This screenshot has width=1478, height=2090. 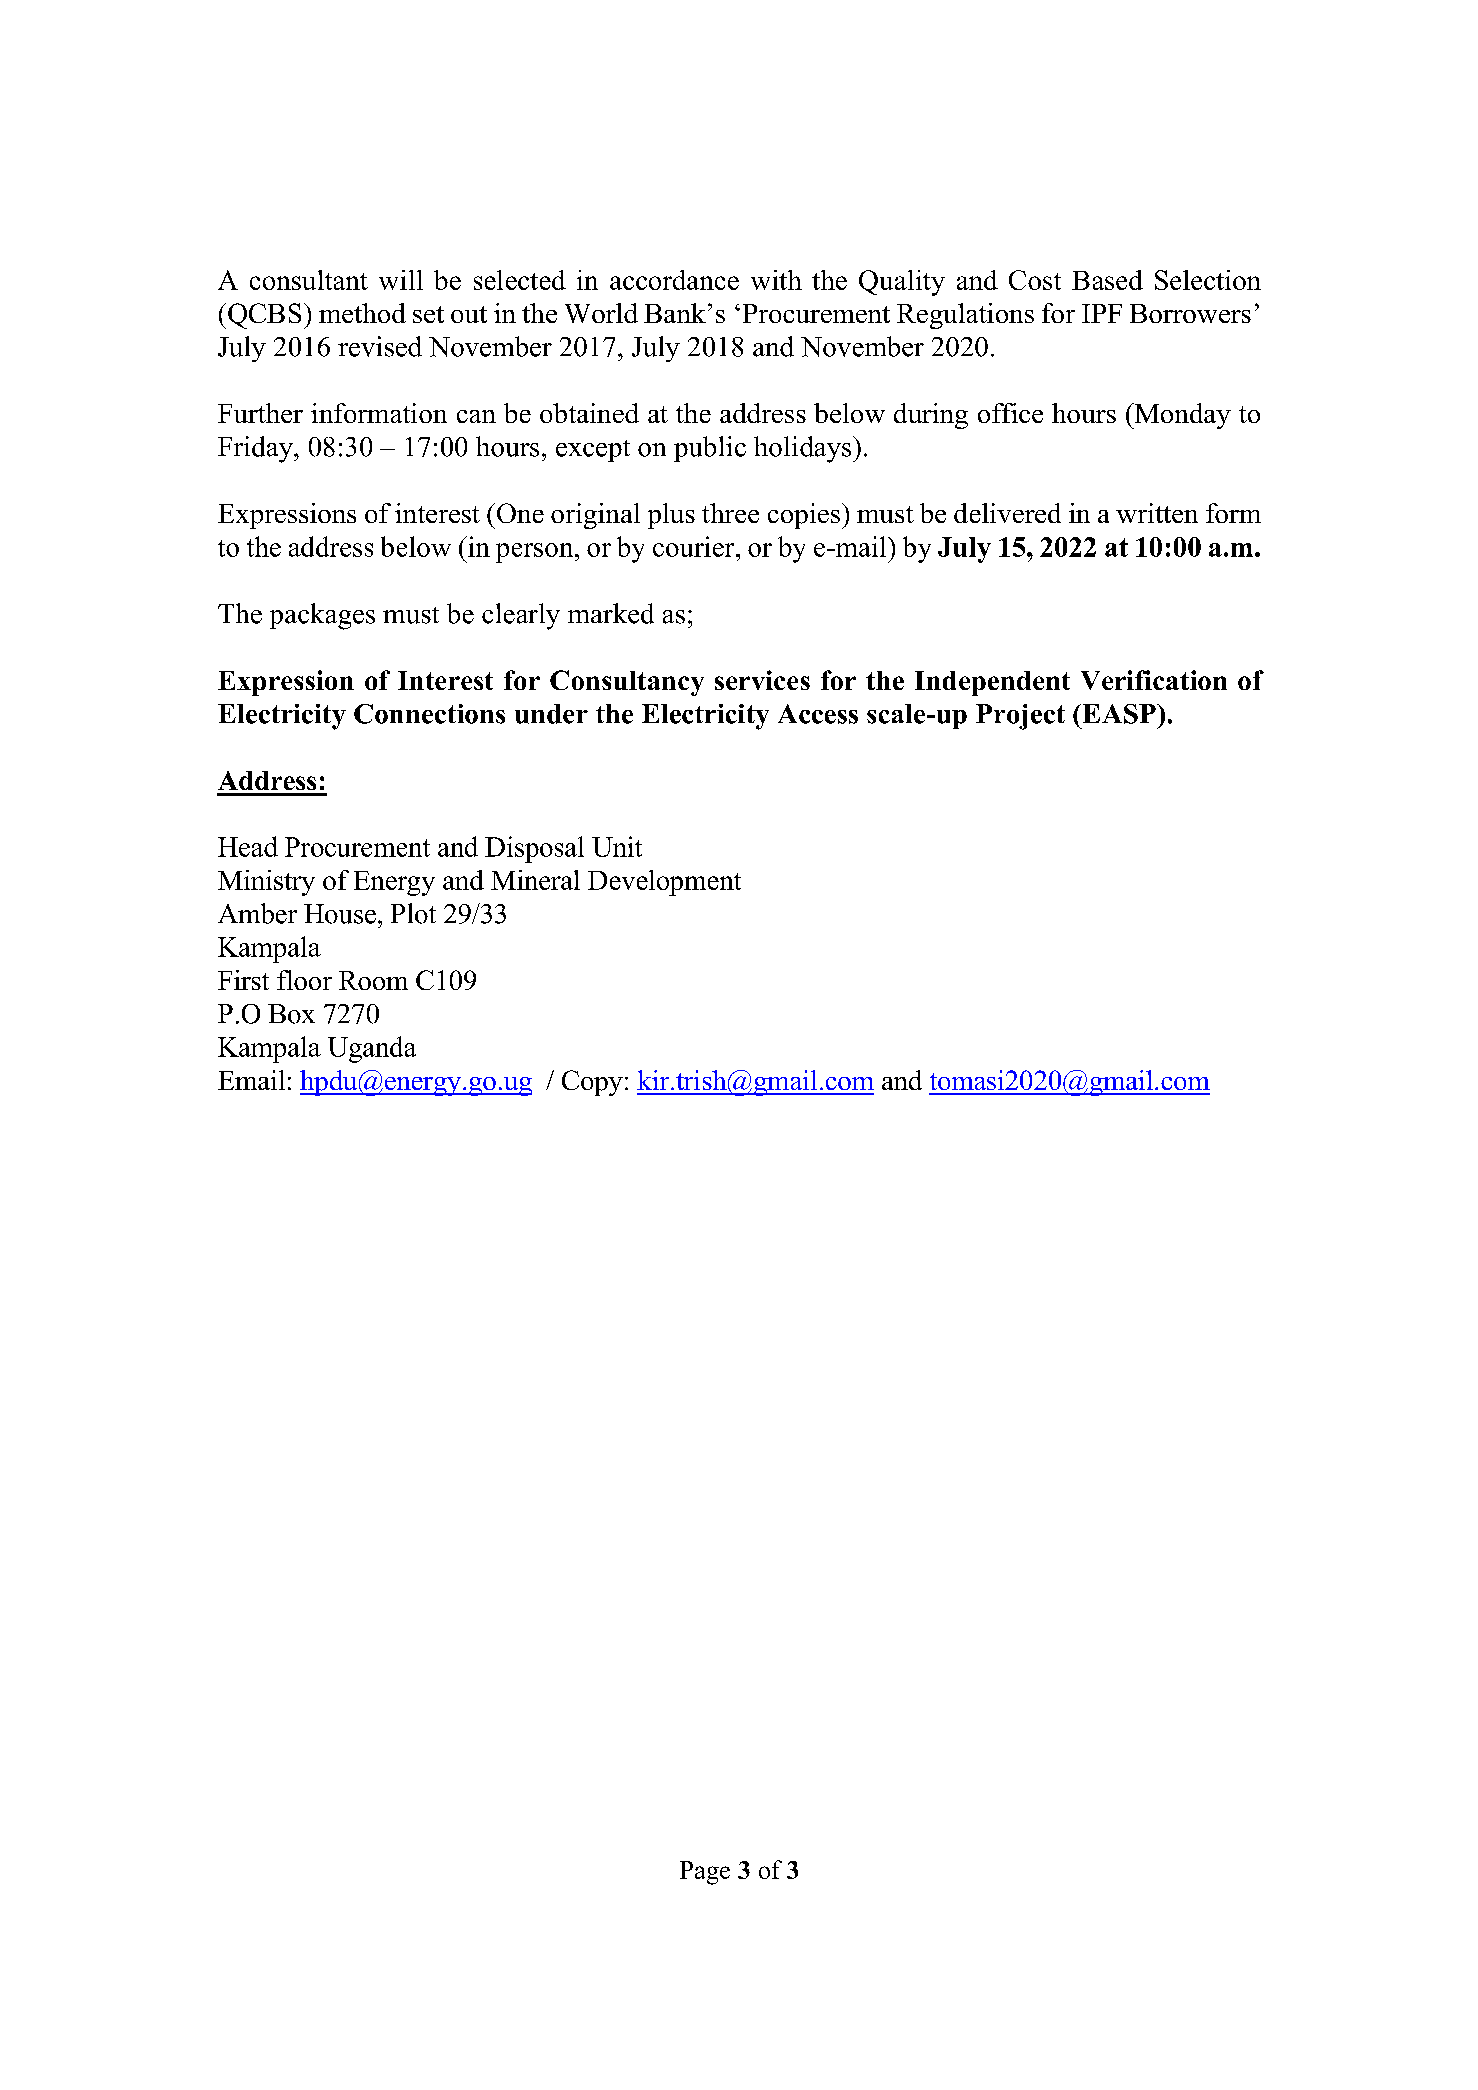 I want to click on Based, so click(x=1107, y=280).
